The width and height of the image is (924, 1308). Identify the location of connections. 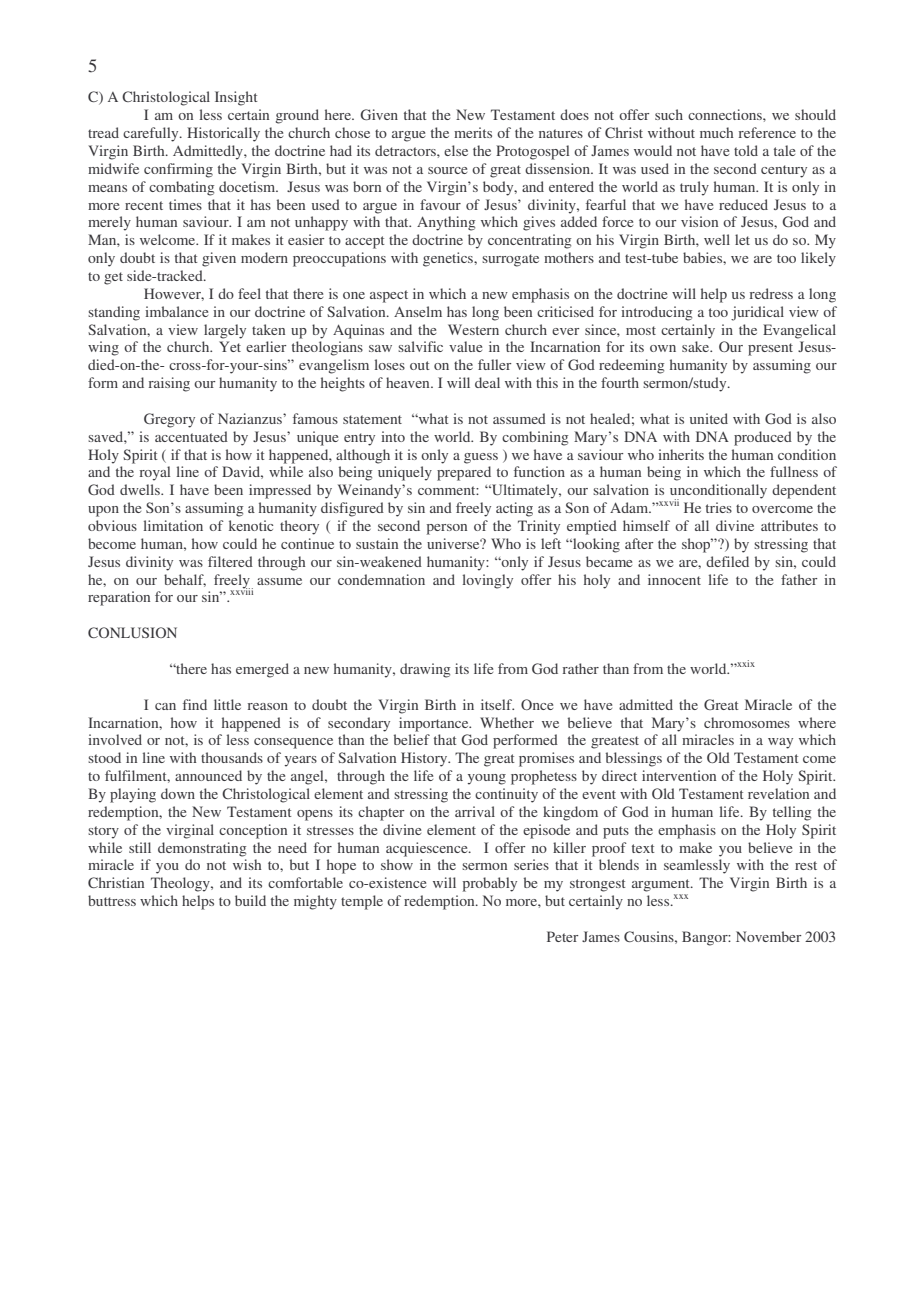
(726, 114).
